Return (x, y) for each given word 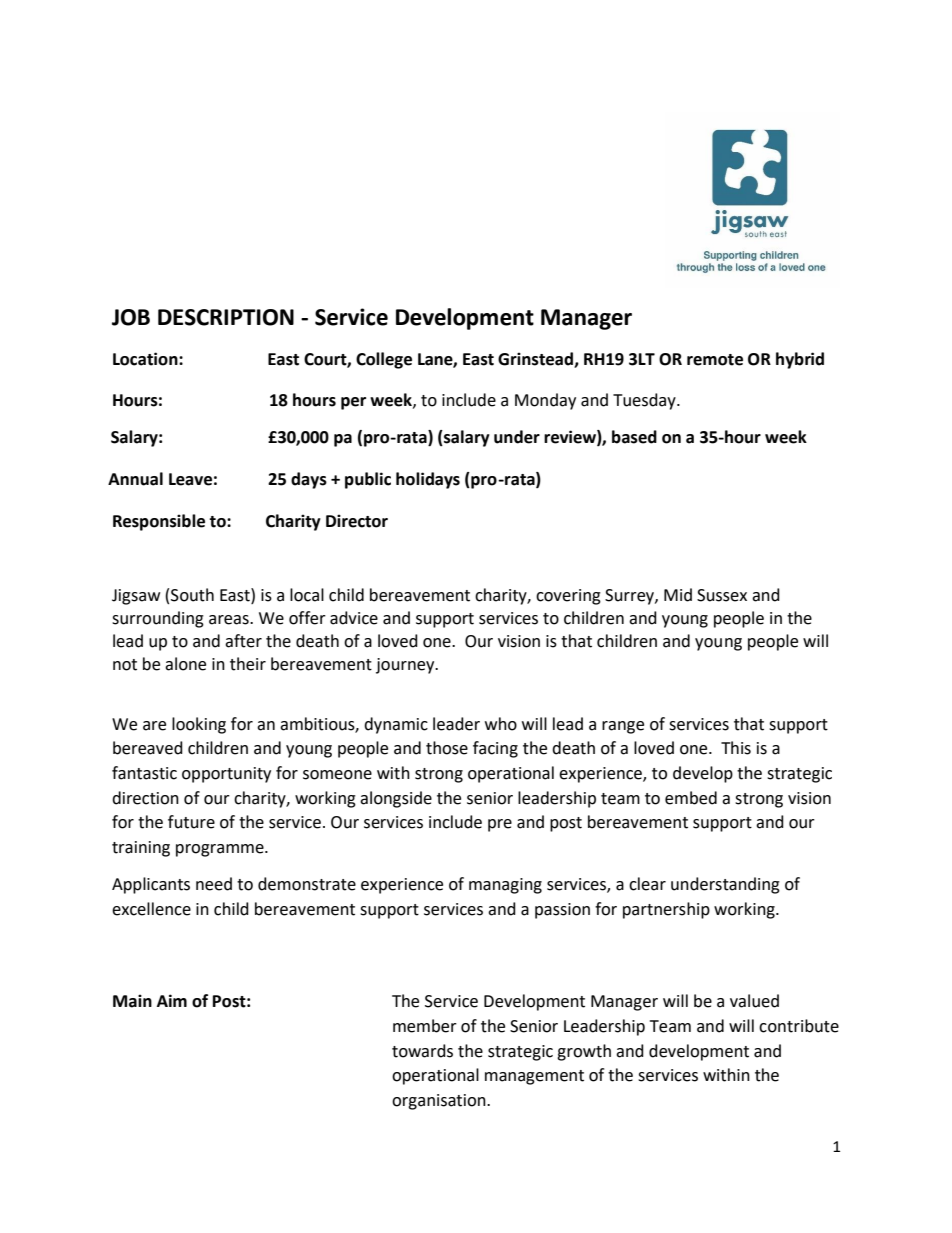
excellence (151, 909)
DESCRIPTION (226, 317)
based (634, 437)
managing (505, 886)
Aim (172, 1000)
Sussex (722, 595)
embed (691, 798)
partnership (666, 910)
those (447, 748)
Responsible (159, 522)
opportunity (226, 775)
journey (406, 666)
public (368, 480)
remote (715, 360)
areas (230, 620)
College (384, 360)
